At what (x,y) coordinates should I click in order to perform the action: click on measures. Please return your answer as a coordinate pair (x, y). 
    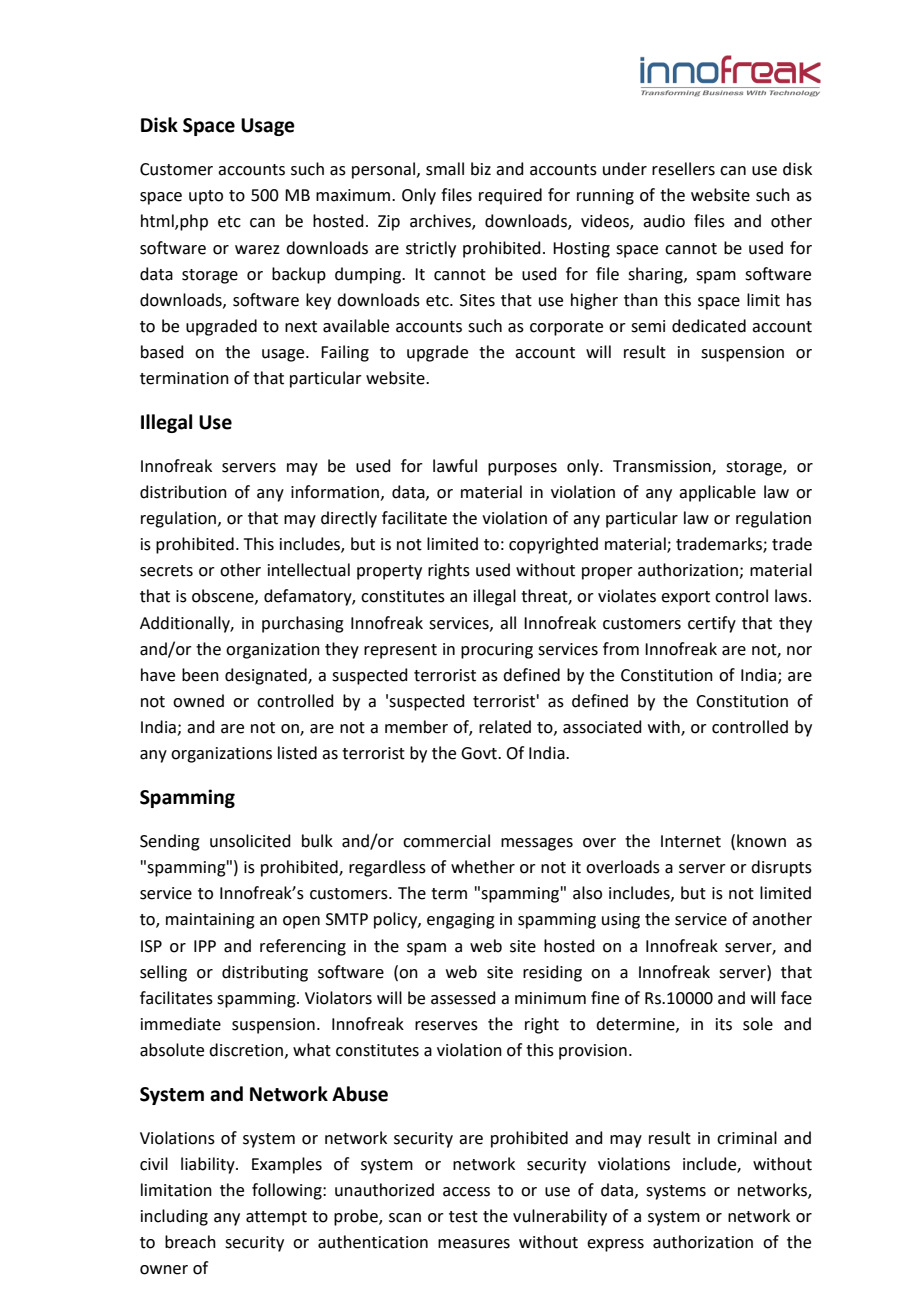
    Looking at the image, I should click on (474, 1244).
